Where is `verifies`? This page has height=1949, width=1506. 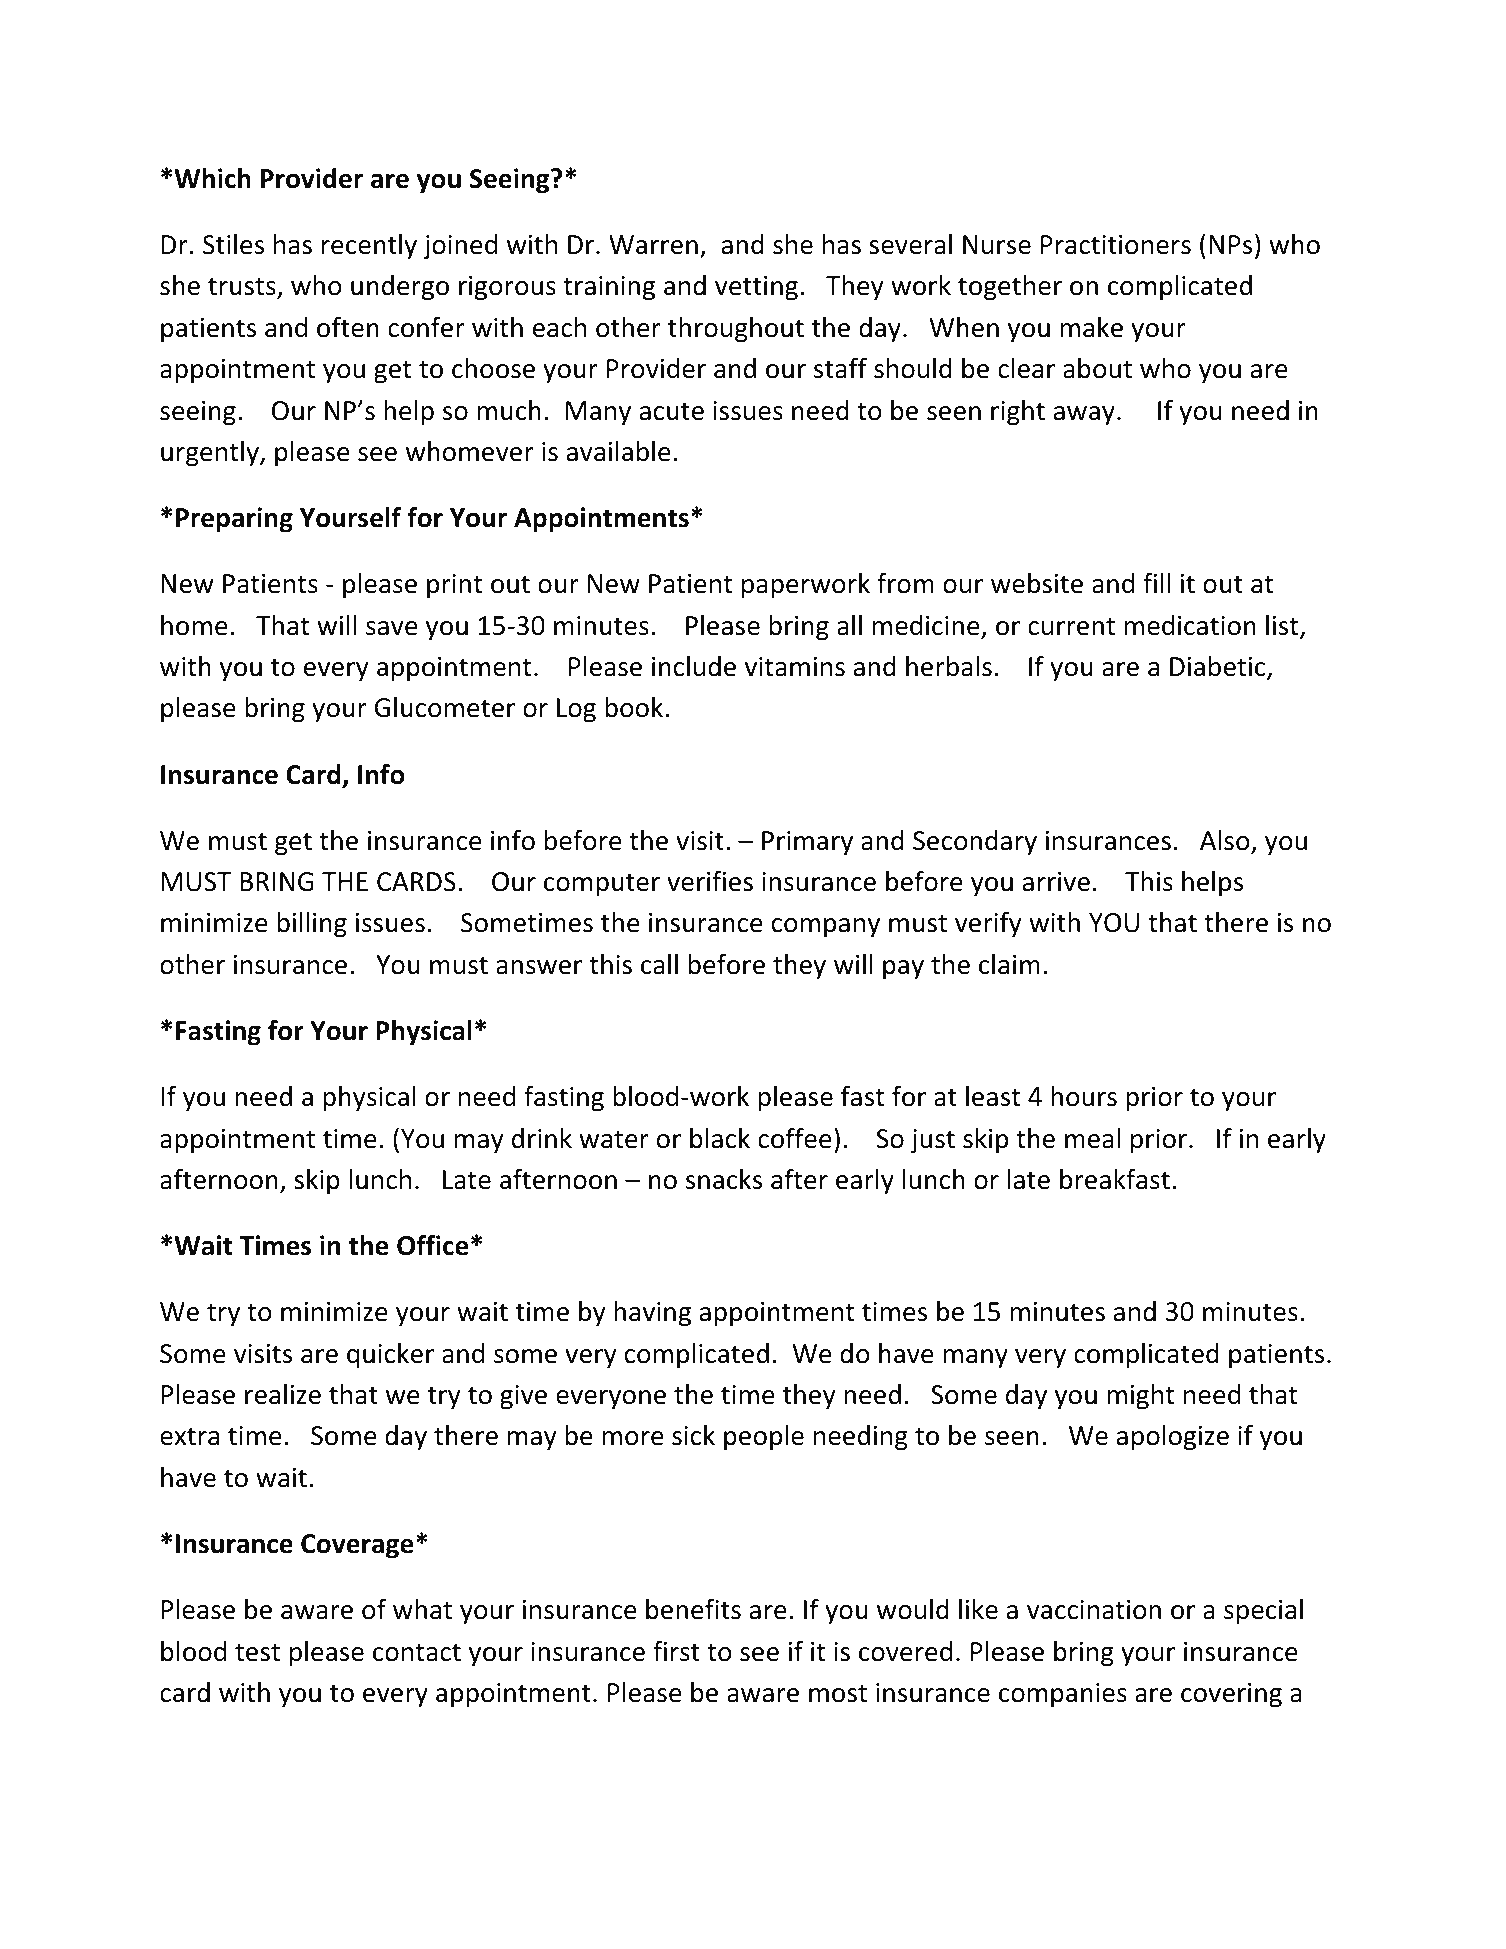
verifies is located at coordinates (710, 881).
